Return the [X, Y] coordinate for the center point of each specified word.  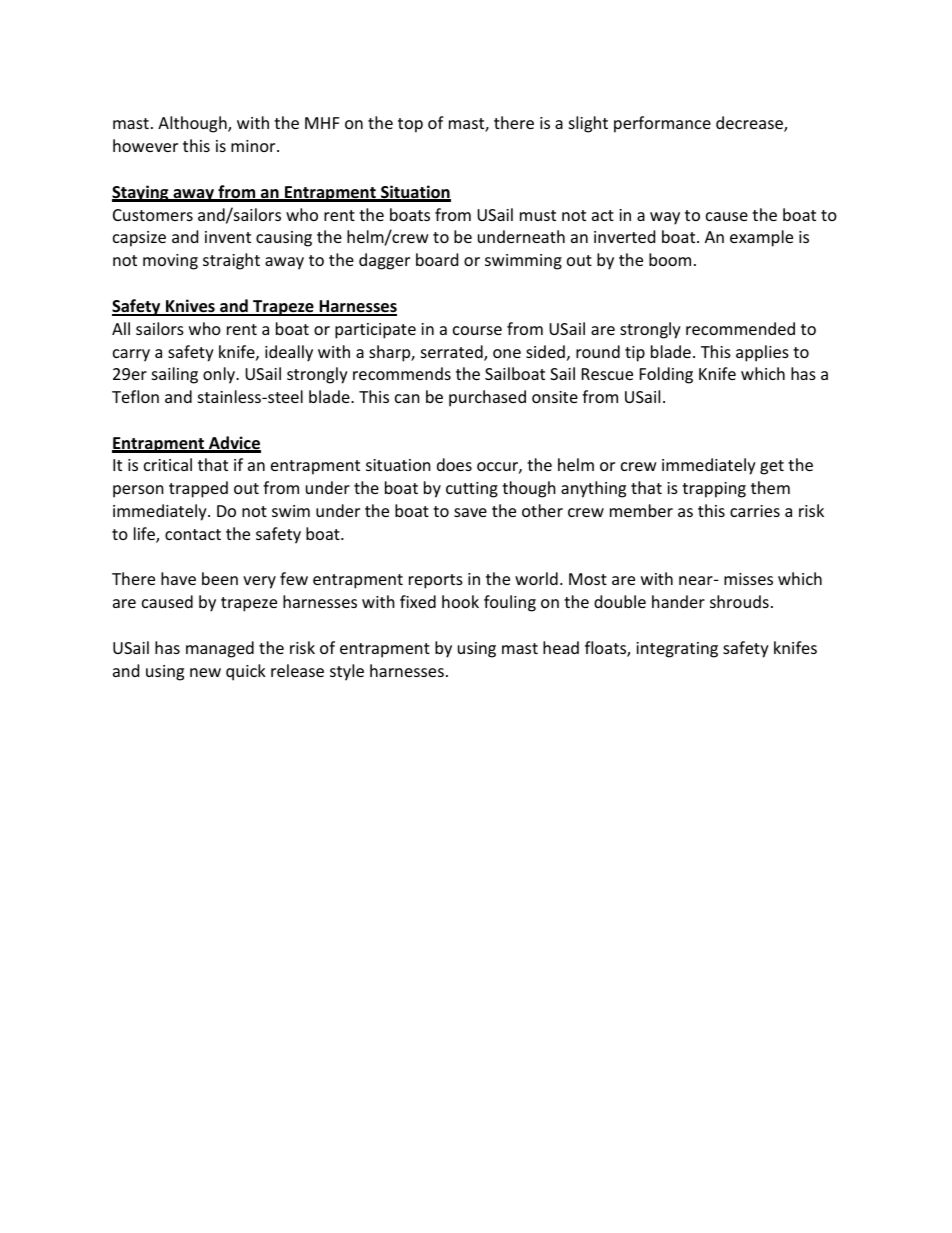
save [470, 512]
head [561, 647]
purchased [487, 398]
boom [670, 259]
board [437, 259]
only [220, 375]
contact [193, 534]
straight [231, 261]
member [641, 510]
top [410, 125]
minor [254, 146]
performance [662, 124]
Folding [666, 375]
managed [220, 649]
